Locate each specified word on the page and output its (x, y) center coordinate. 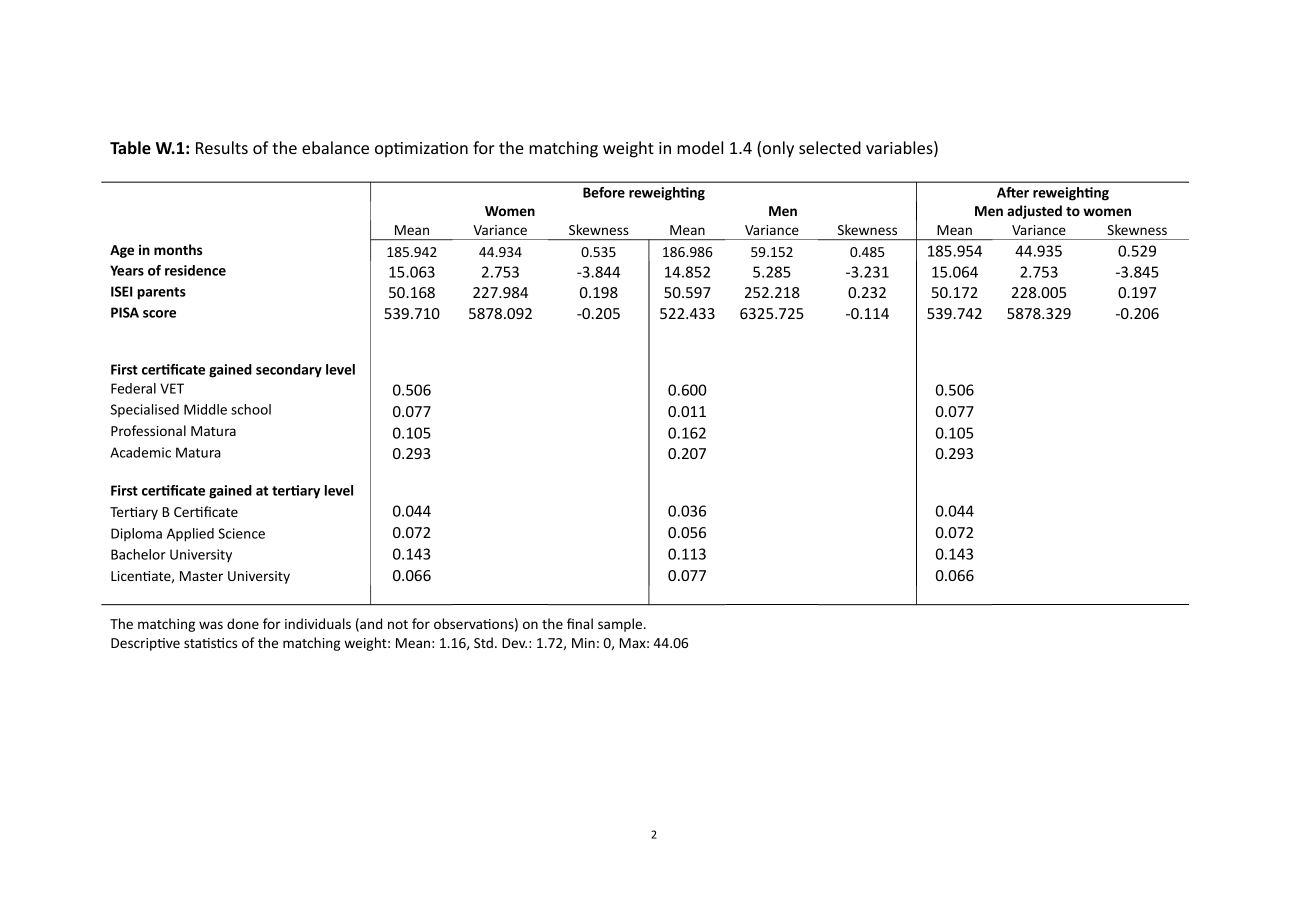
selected (830, 147)
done (243, 623)
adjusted (1034, 212)
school (251, 409)
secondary (289, 371)
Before (604, 192)
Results (222, 147)
